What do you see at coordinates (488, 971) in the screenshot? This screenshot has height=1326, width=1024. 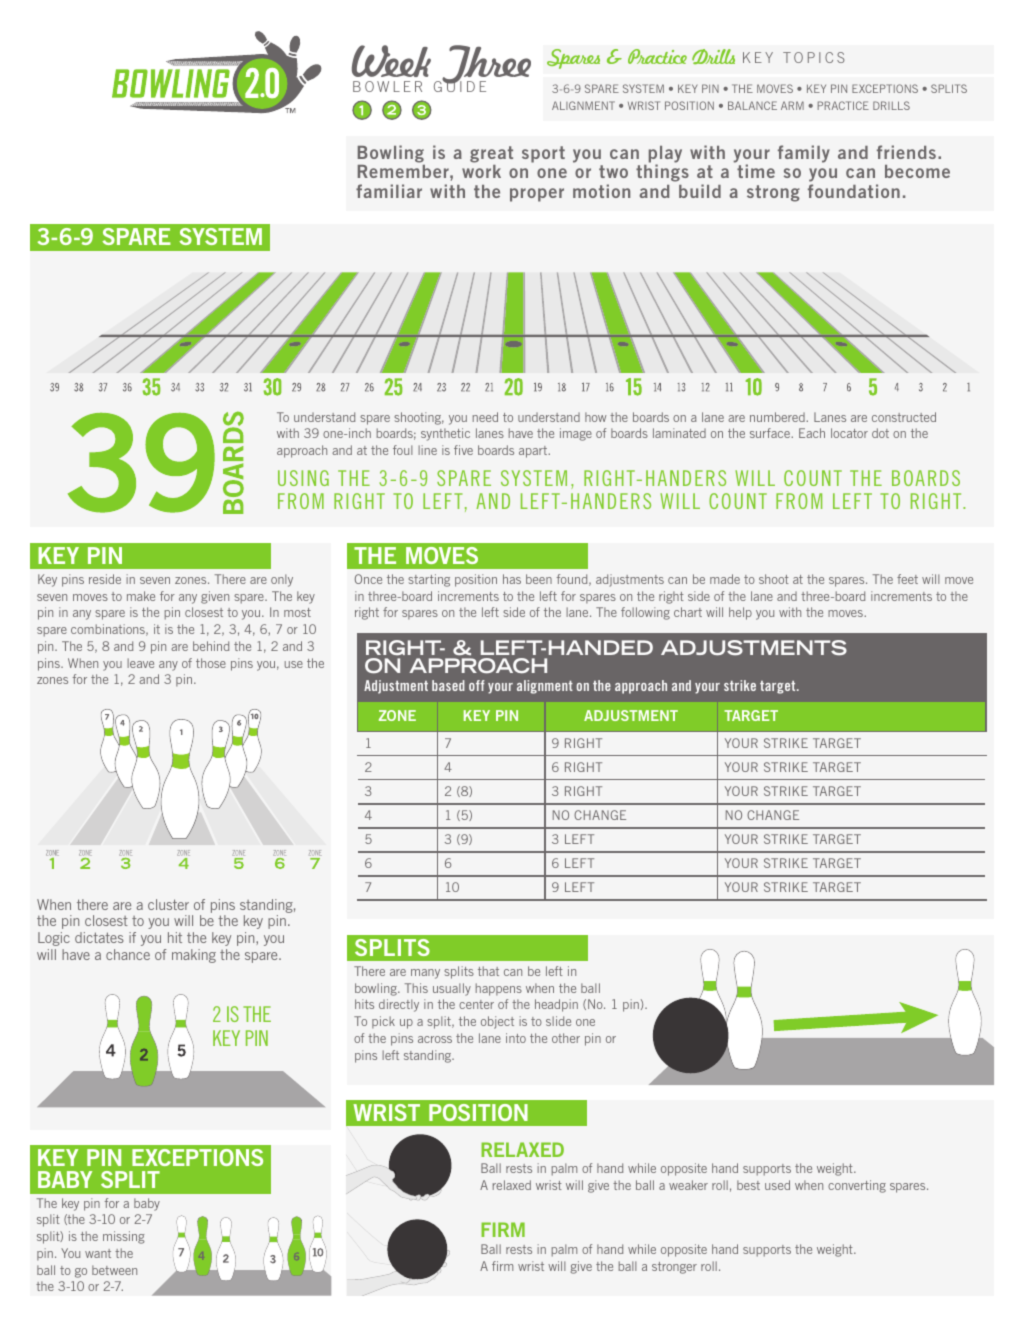 I see `that` at bounding box center [488, 971].
